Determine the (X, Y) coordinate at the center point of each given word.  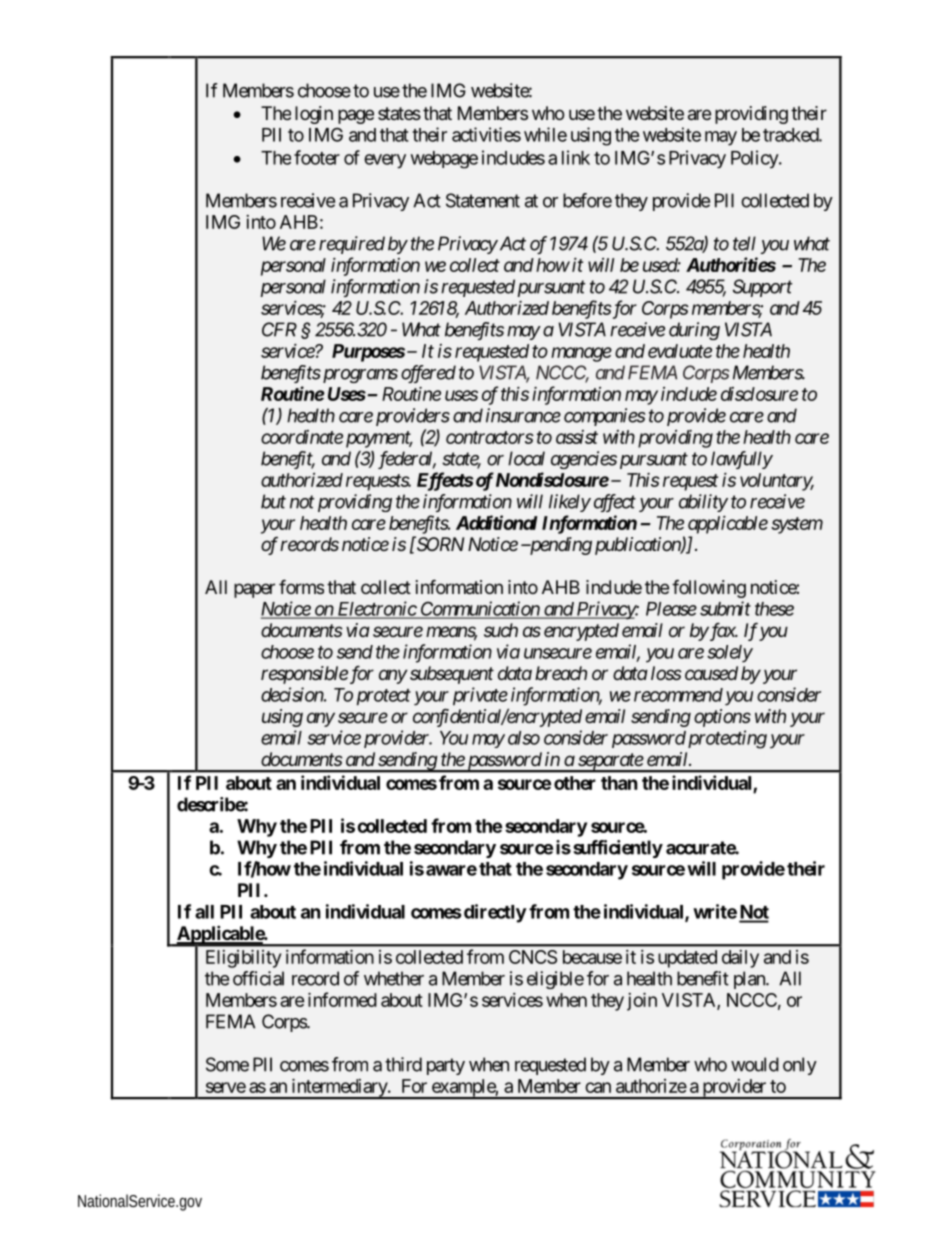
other (575, 783)
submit (725, 608)
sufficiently (618, 849)
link (576, 157)
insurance (523, 415)
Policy (755, 159)
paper (254, 590)
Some (227, 1064)
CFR (279, 329)
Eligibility (243, 959)
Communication (480, 609)
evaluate (680, 351)
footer (317, 157)
